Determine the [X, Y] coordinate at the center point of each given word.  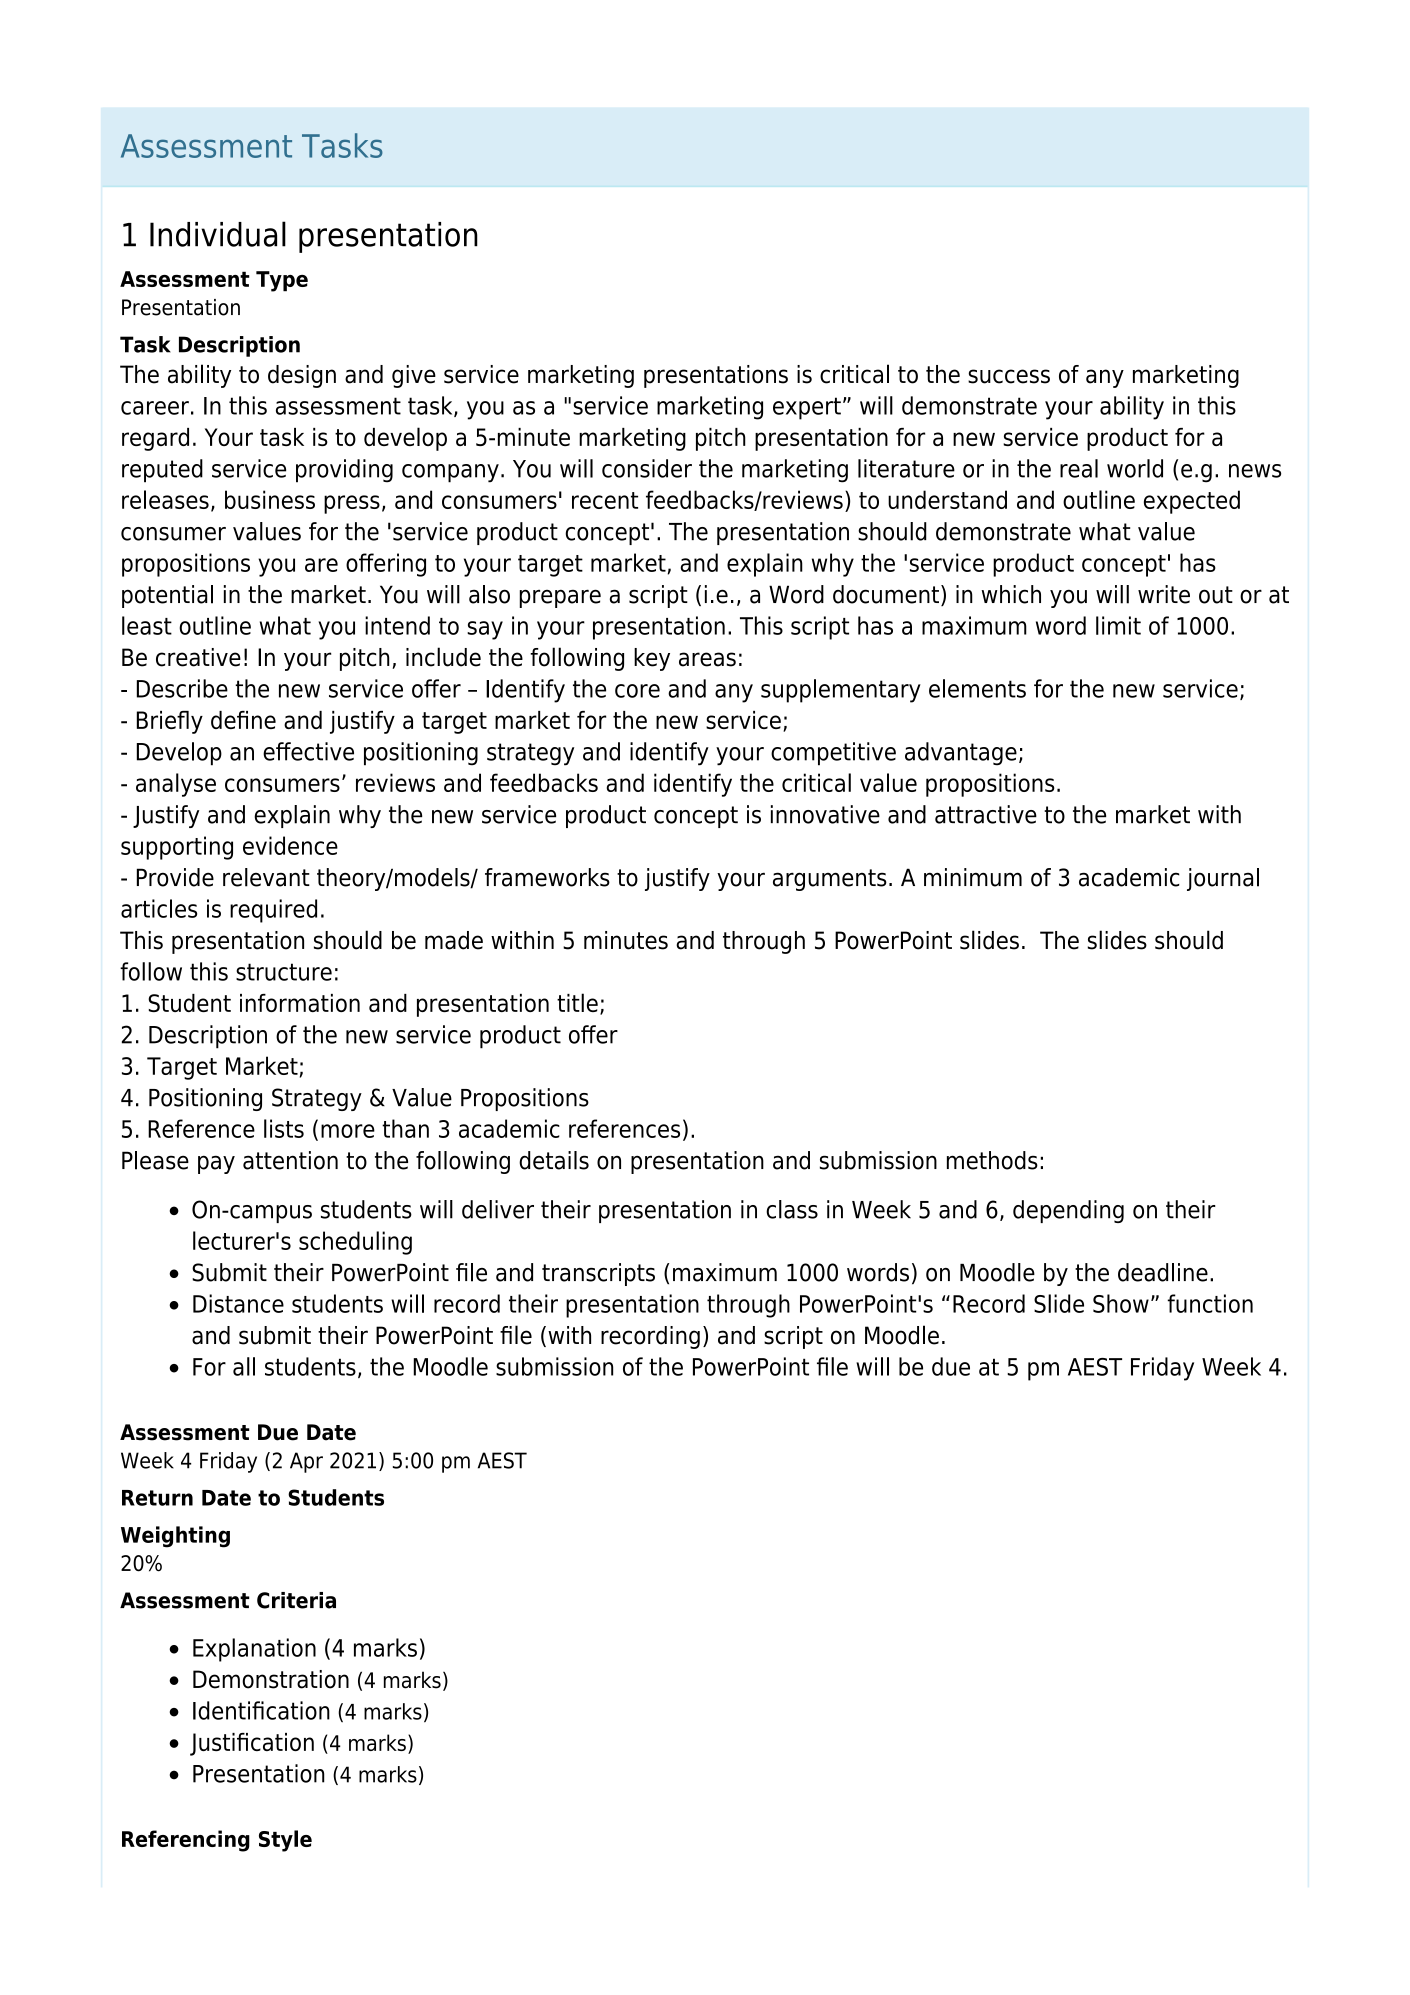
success [1009, 376]
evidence [290, 845]
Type [282, 281]
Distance [238, 1303]
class [792, 1209]
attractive [986, 814]
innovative [825, 814]
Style [285, 1841]
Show [1121, 1303]
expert [807, 408]
